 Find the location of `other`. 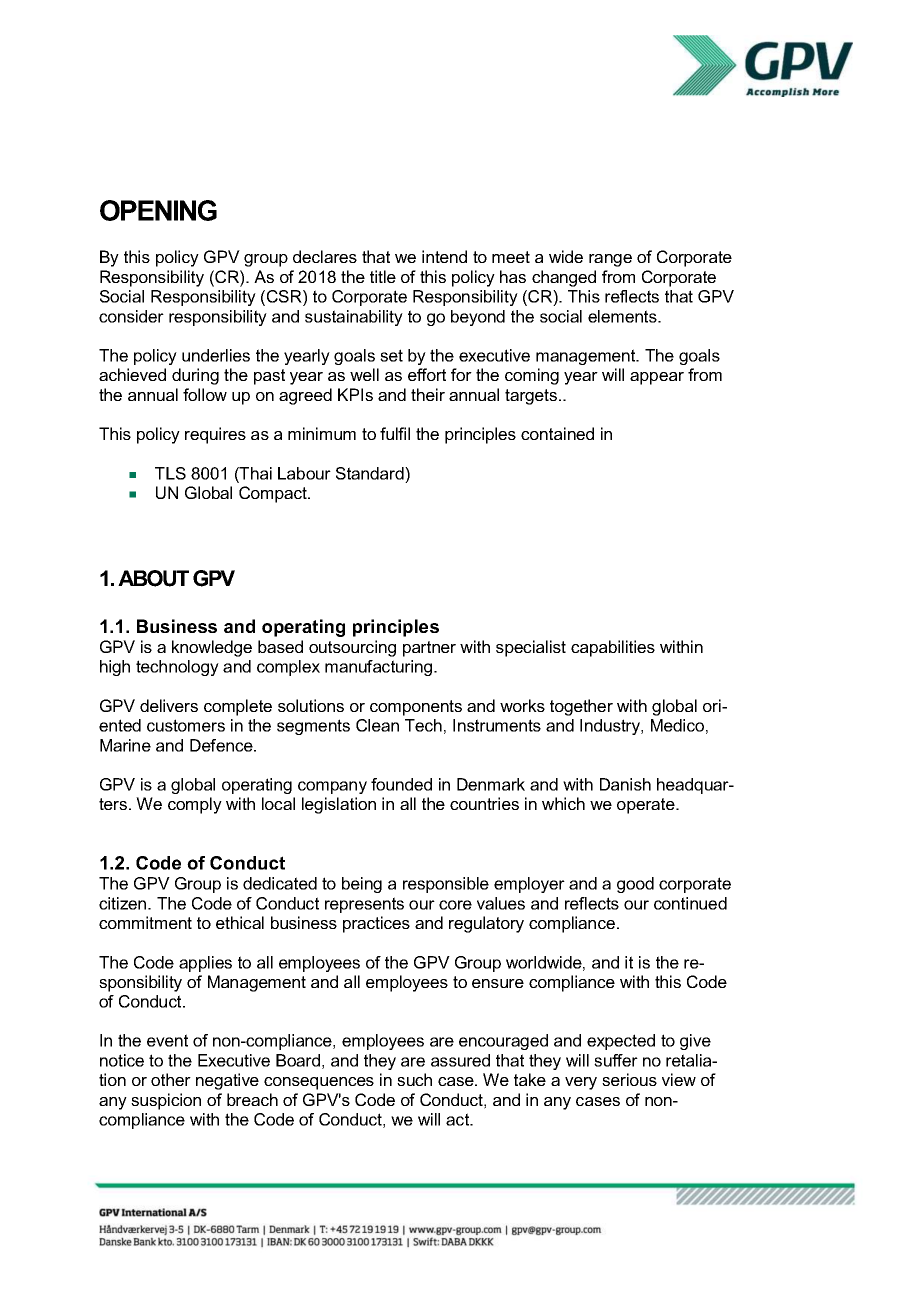

other is located at coordinates (171, 1079).
